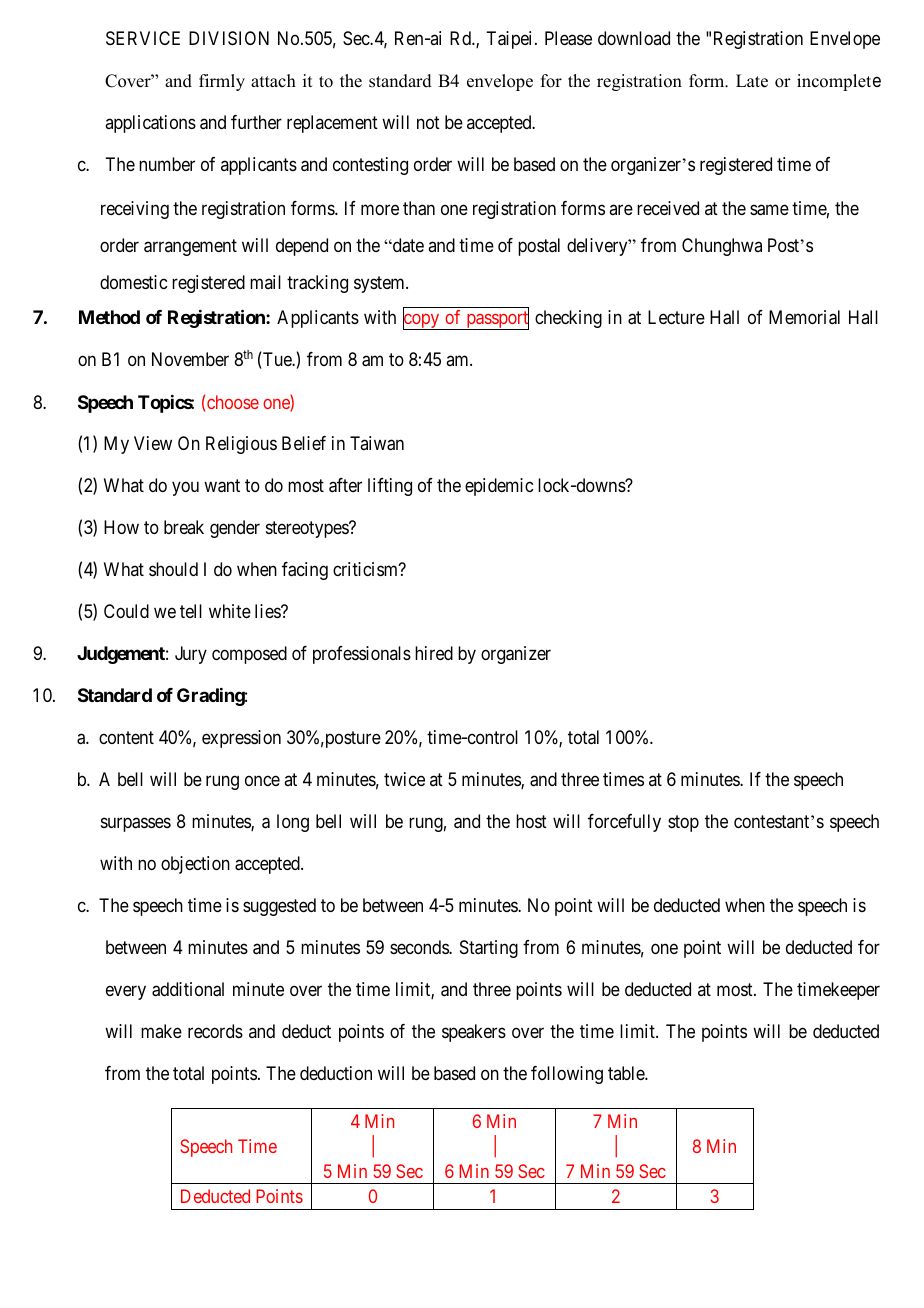 The height and width of the page is (1308, 924). Describe the element at coordinates (190, 359) in the page. I see `November` at that location.
